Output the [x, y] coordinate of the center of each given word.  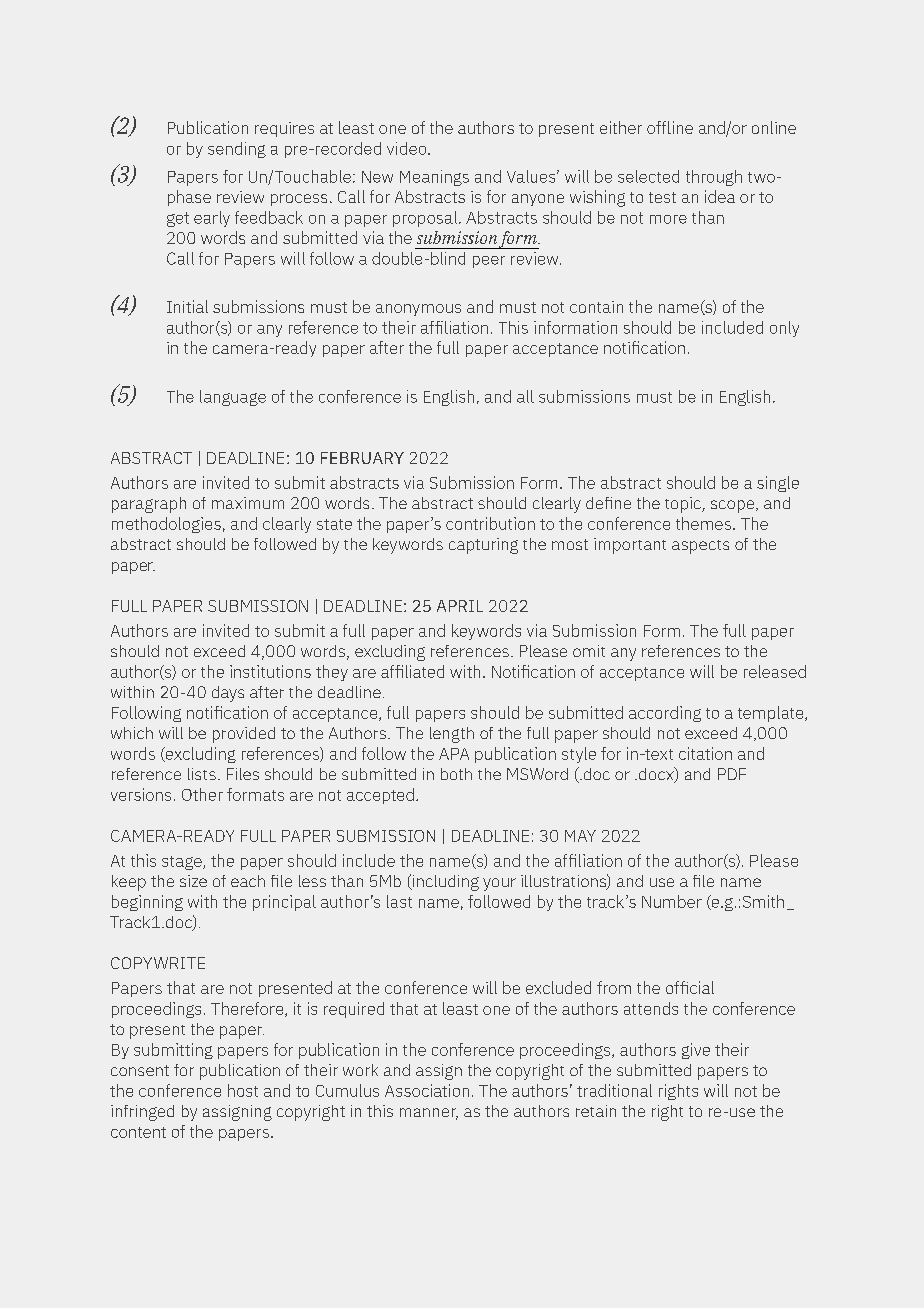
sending [237, 150]
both [456, 774]
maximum [248, 503]
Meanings [434, 178]
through [714, 178]
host [243, 1090]
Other [202, 794]
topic [684, 505]
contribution [490, 523]
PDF [732, 774]
